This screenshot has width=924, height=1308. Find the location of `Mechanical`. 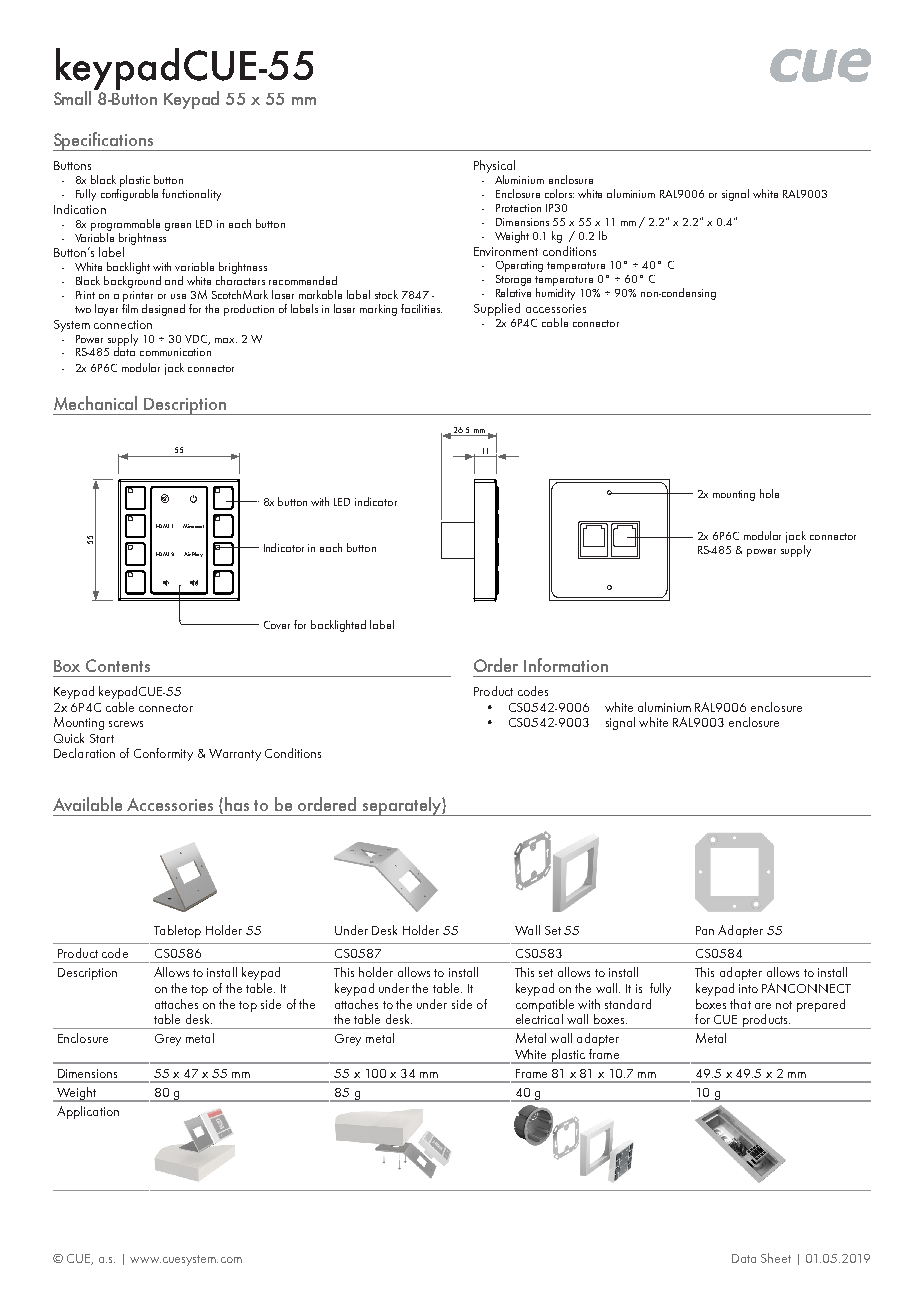

Mechanical is located at coordinates (95, 403).
